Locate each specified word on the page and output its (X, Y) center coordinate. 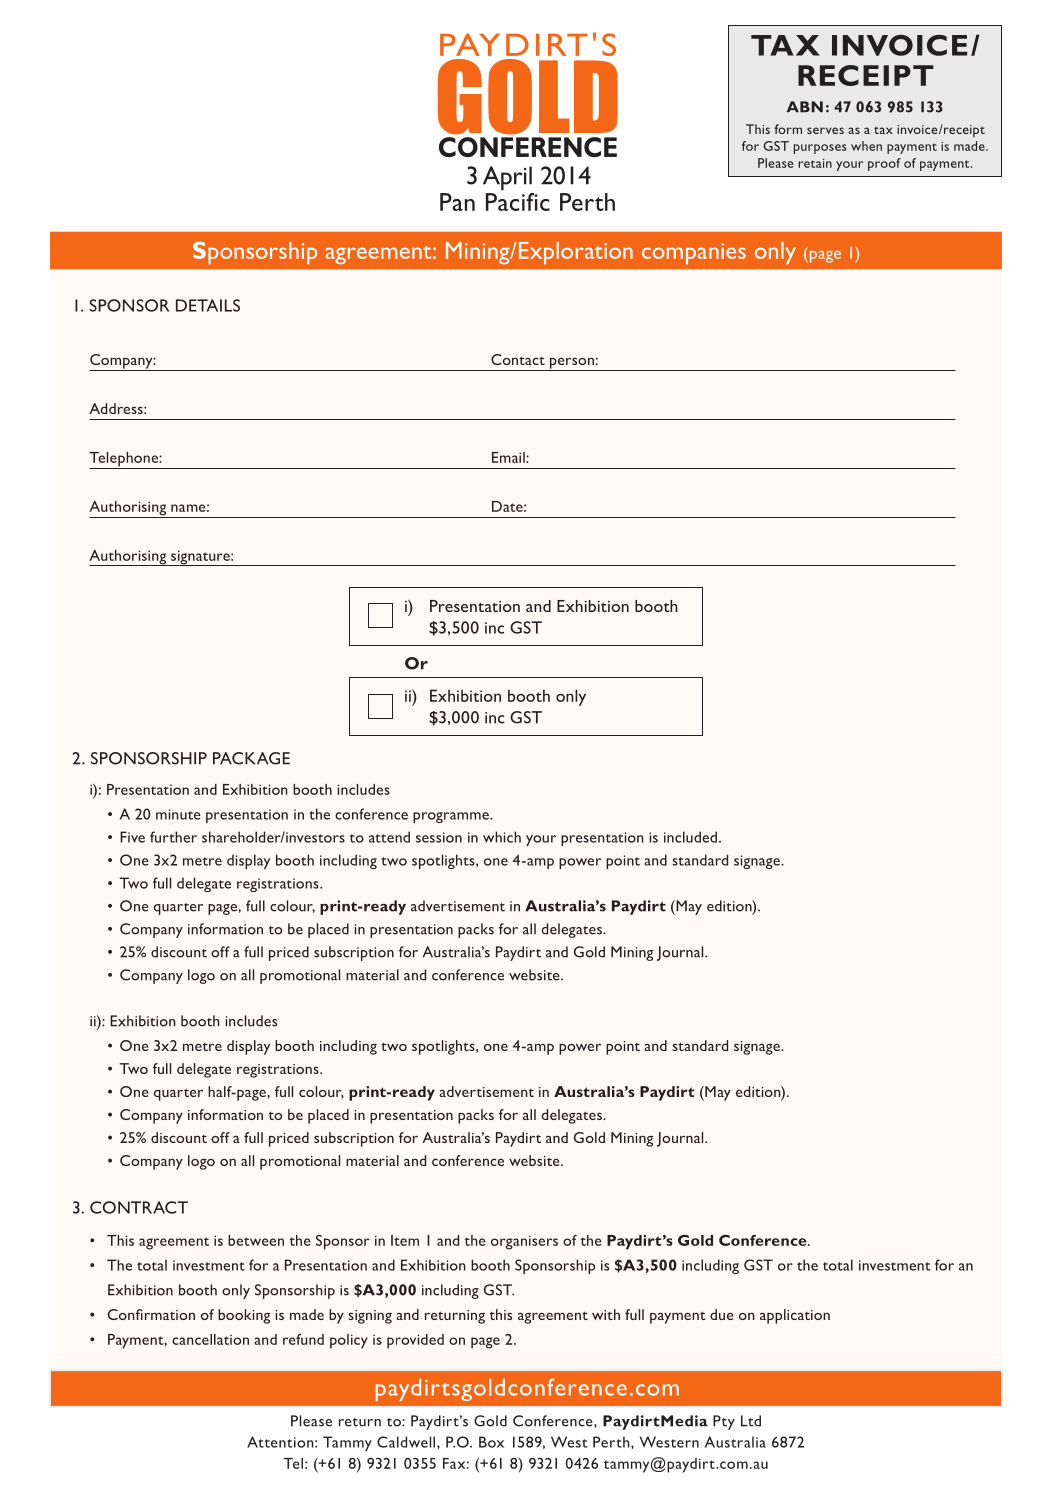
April (507, 178)
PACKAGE (251, 758)
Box (491, 1442)
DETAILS (208, 305)
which (502, 837)
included (692, 837)
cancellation (210, 1339)
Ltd (751, 1421)
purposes (820, 149)
